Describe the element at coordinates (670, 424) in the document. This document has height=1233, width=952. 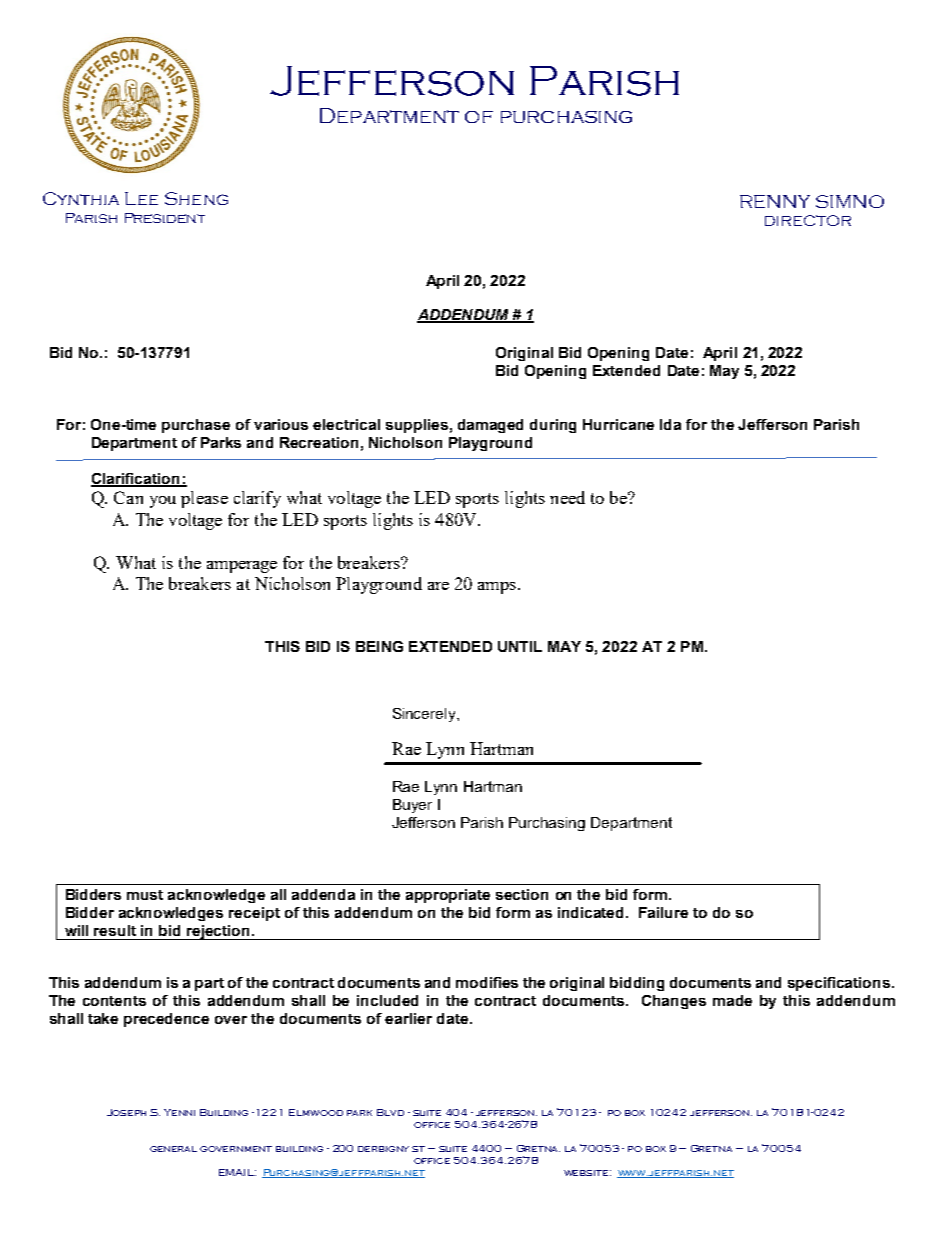
I see `Ida` at that location.
